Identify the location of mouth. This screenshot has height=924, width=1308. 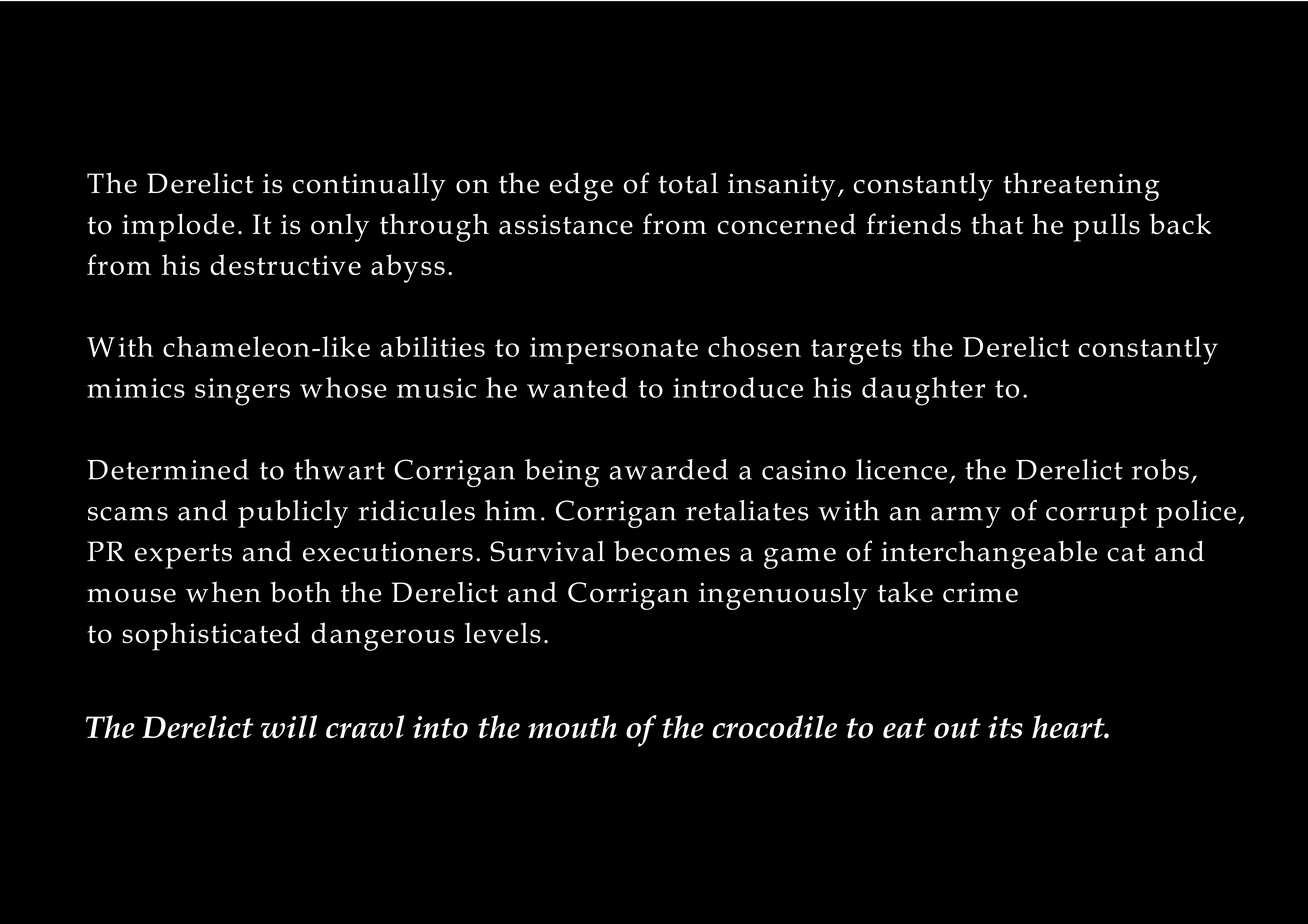
(572, 727).
